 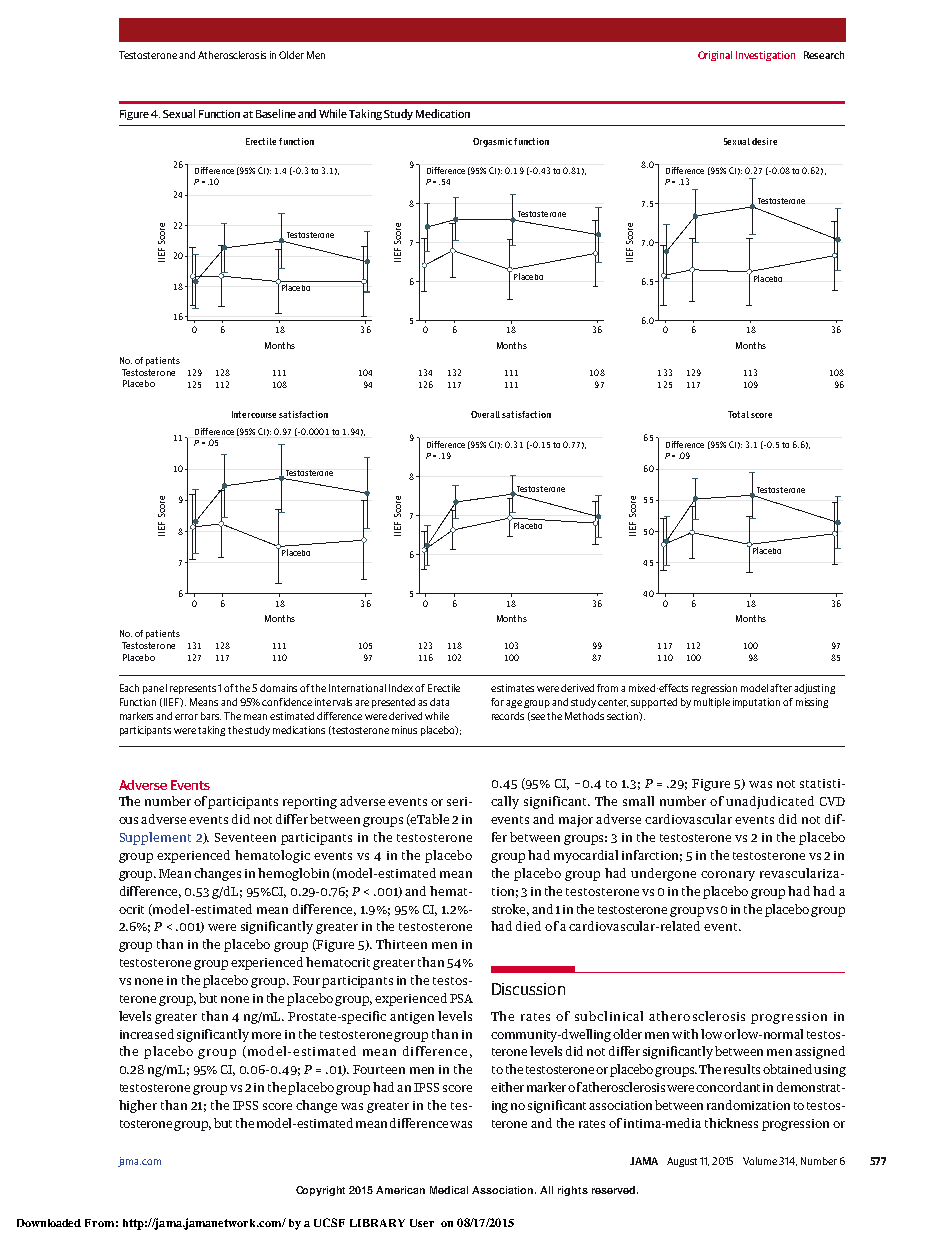 I want to click on Total, so click(x=738, y=414).
